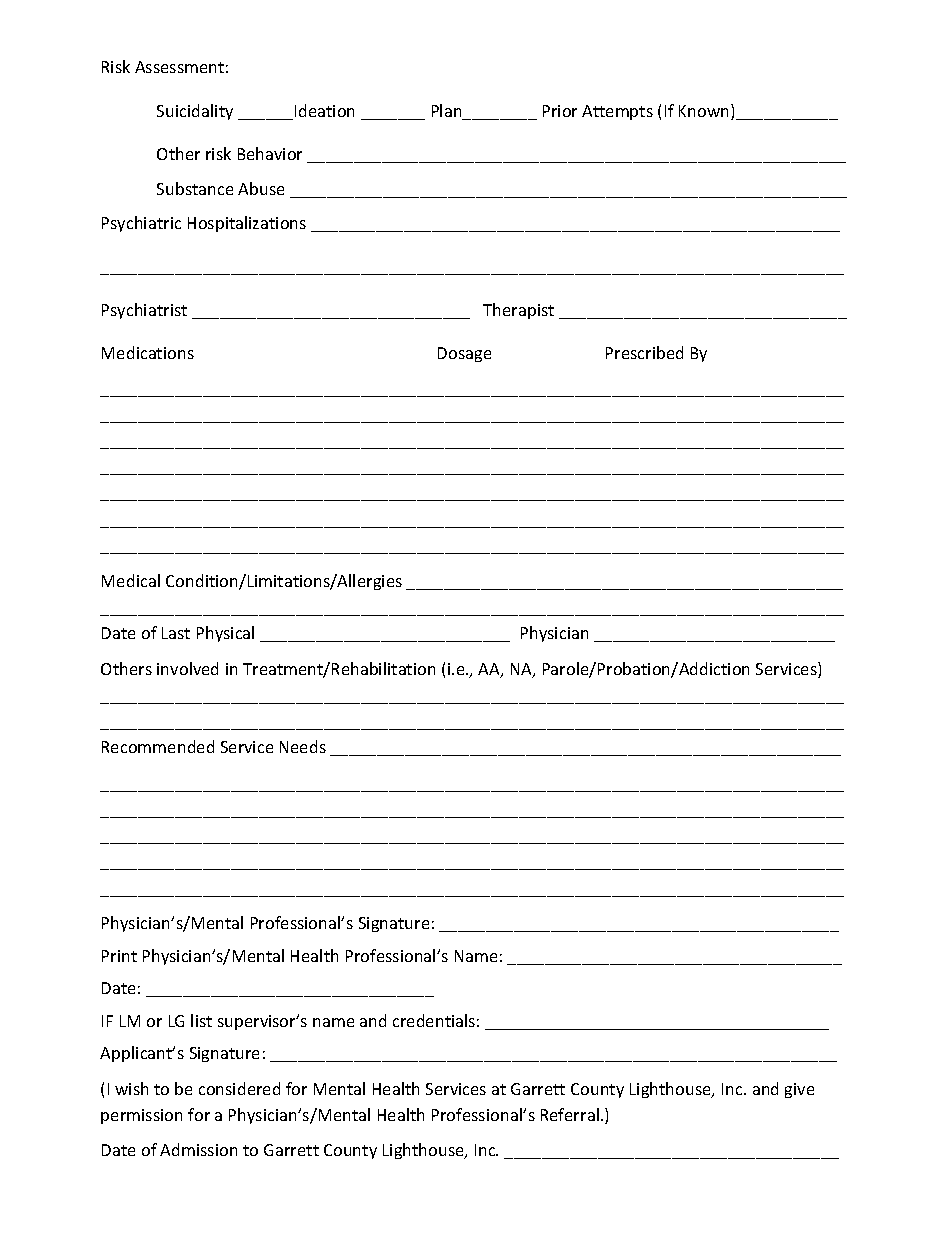  I want to click on Prior, so click(560, 111).
